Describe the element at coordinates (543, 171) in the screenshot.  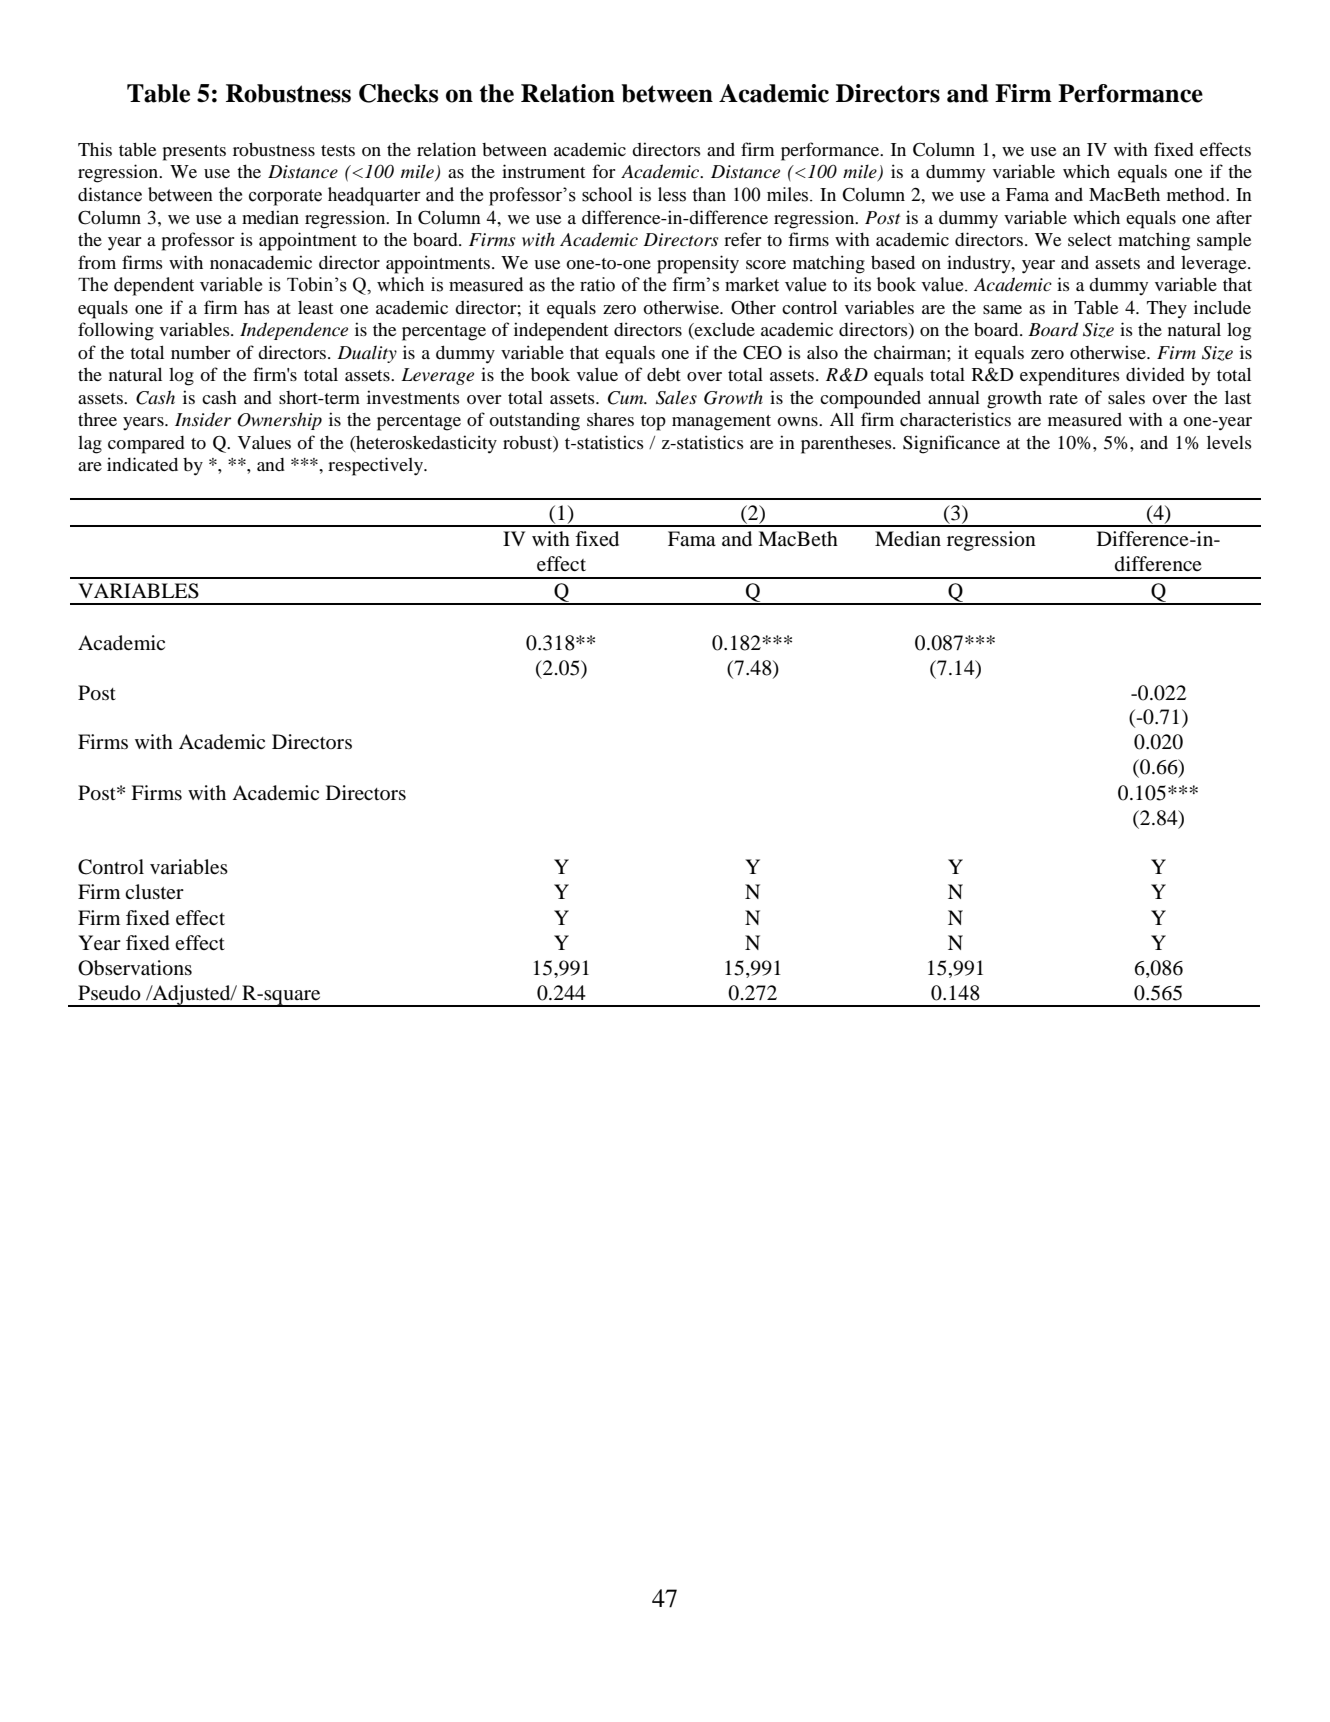
I see `instrument` at that location.
